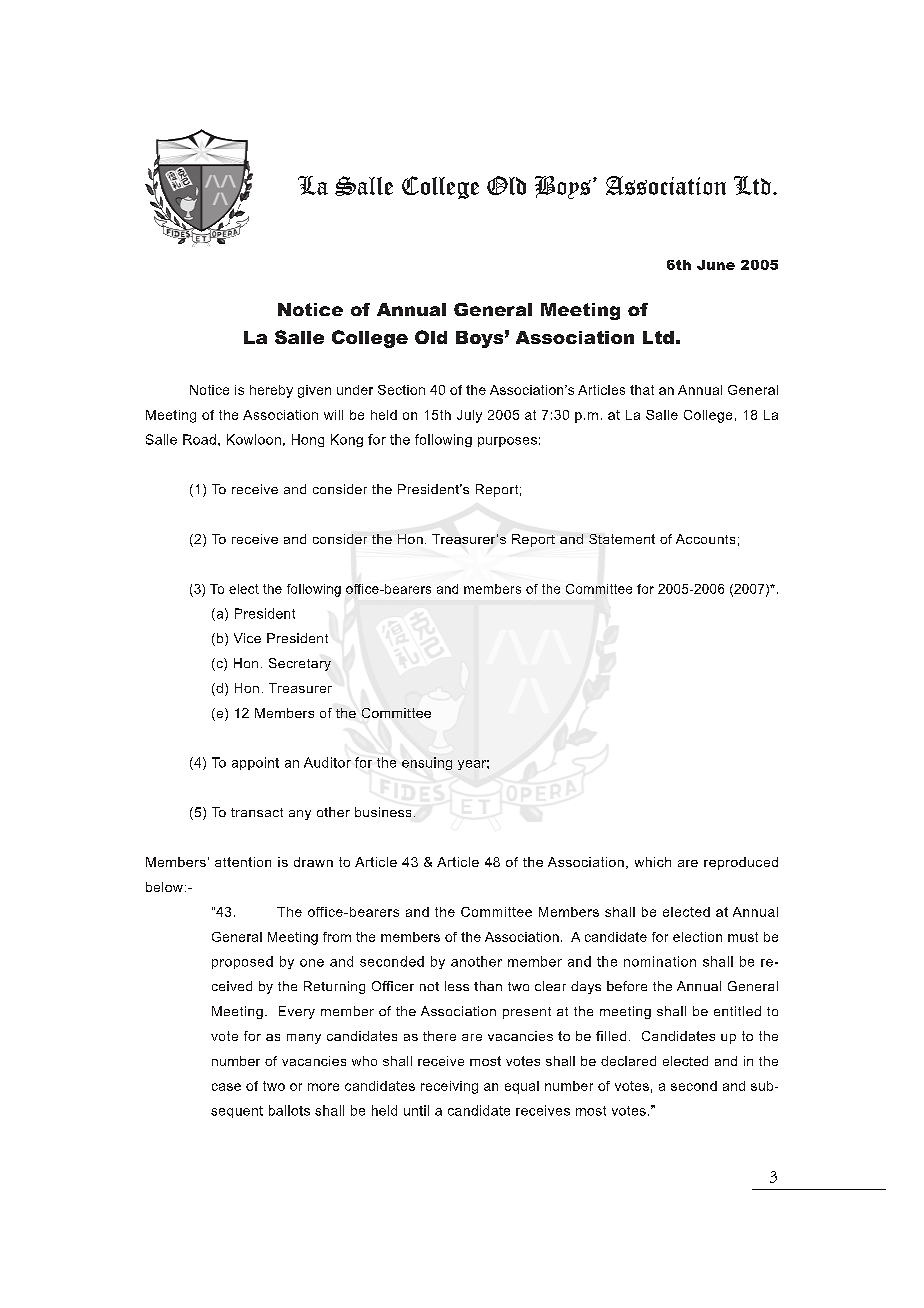 The image size is (924, 1308). I want to click on purposes, so click(507, 442).
